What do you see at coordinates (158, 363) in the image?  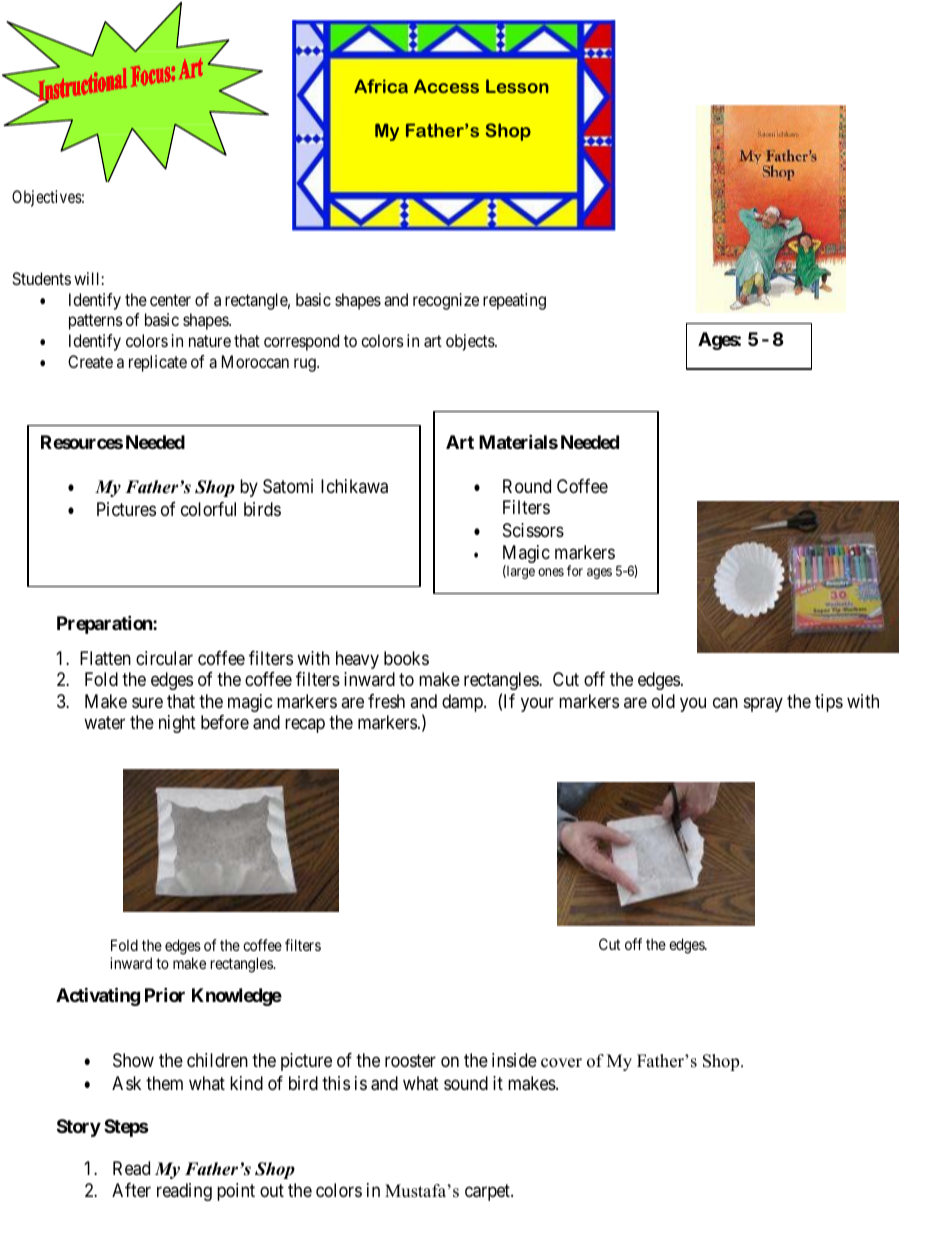 I see `replicate` at bounding box center [158, 363].
